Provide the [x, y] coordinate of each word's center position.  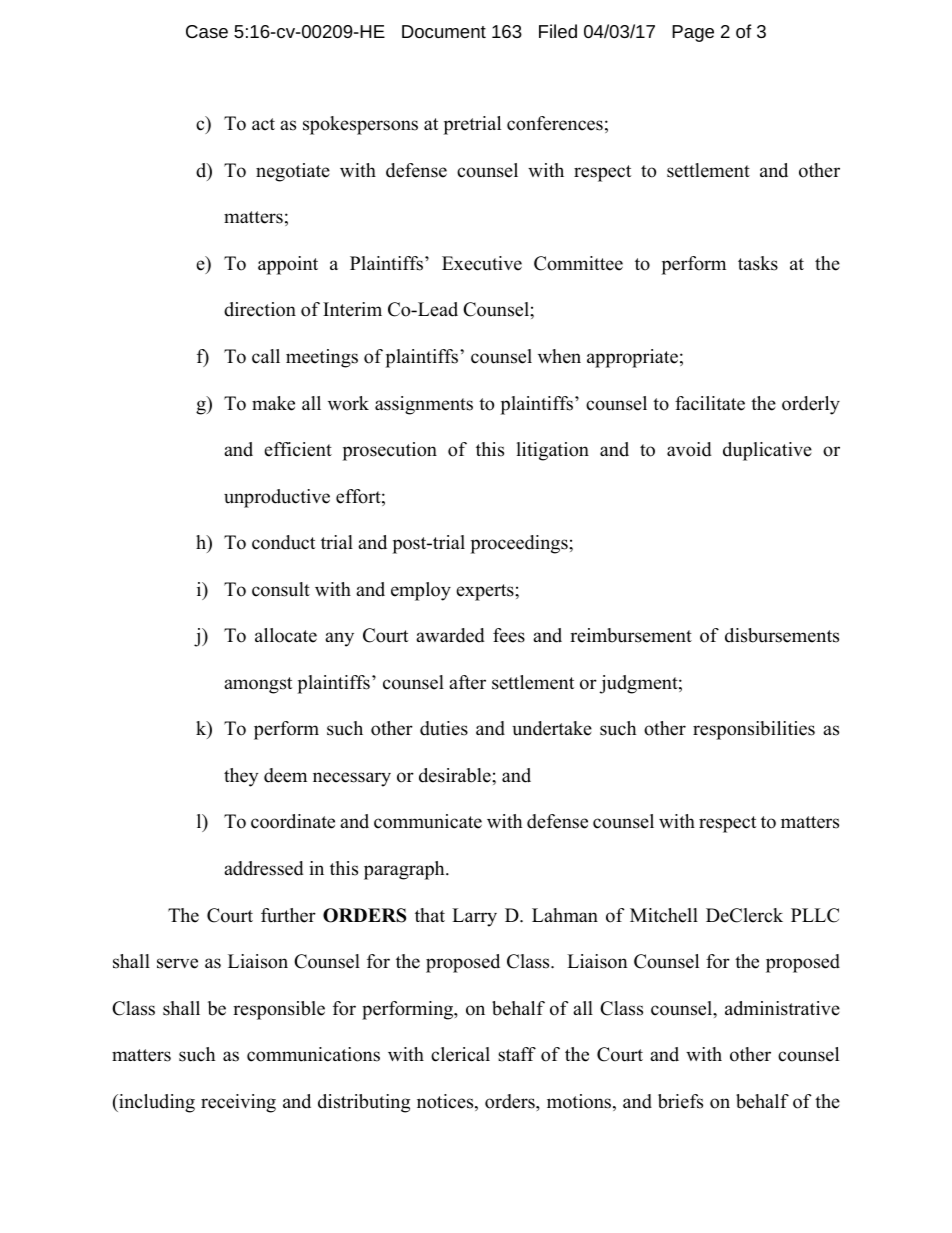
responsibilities [754, 730]
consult [281, 589]
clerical [460, 1054]
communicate [428, 821]
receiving [238, 1103]
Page [693, 33]
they [241, 777]
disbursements [782, 635]
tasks [758, 263]
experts [486, 592]
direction [260, 309]
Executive [482, 263]
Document [444, 31]
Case [207, 31]
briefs [680, 1101]
